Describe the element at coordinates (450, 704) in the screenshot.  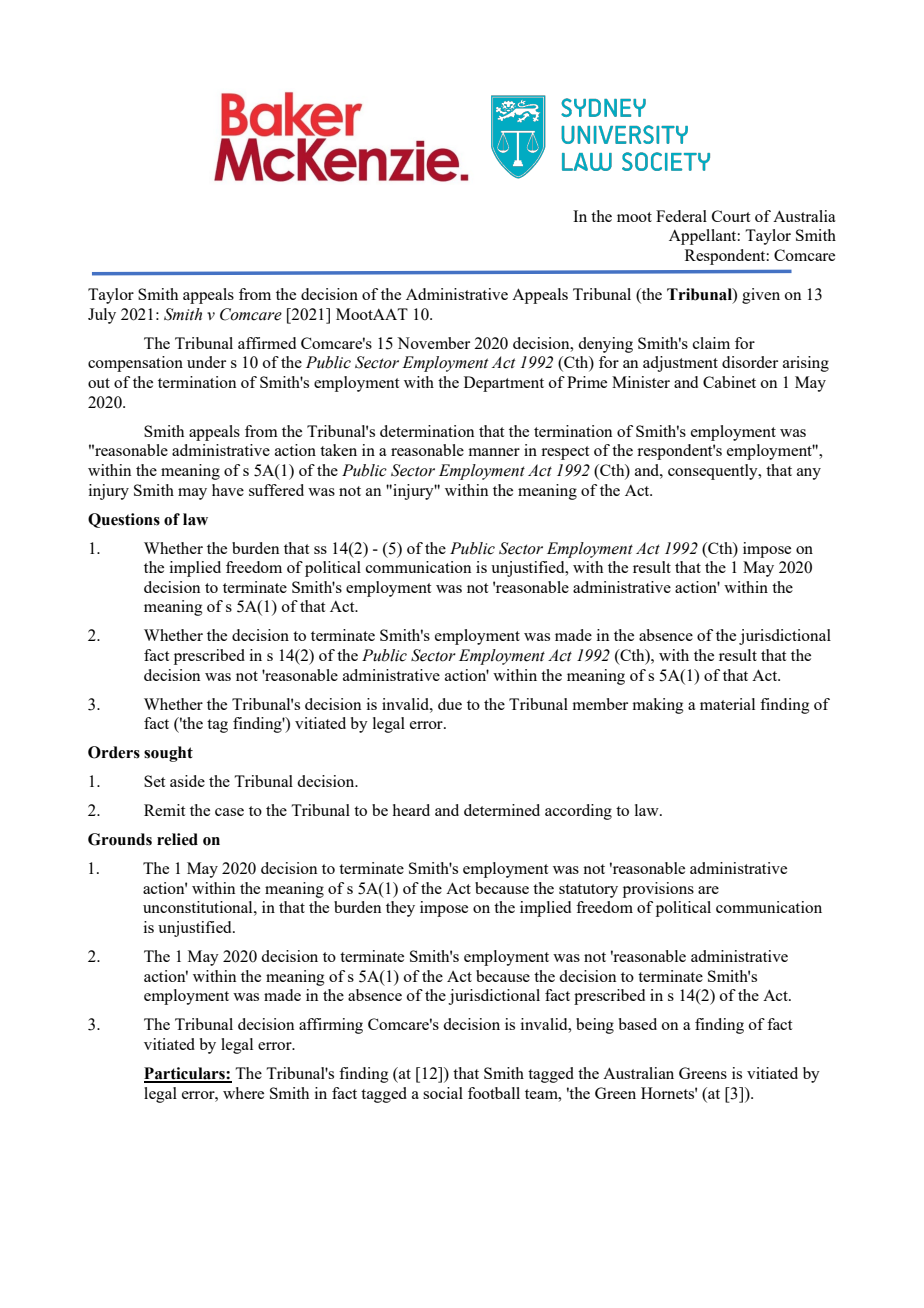
I see `due` at that location.
